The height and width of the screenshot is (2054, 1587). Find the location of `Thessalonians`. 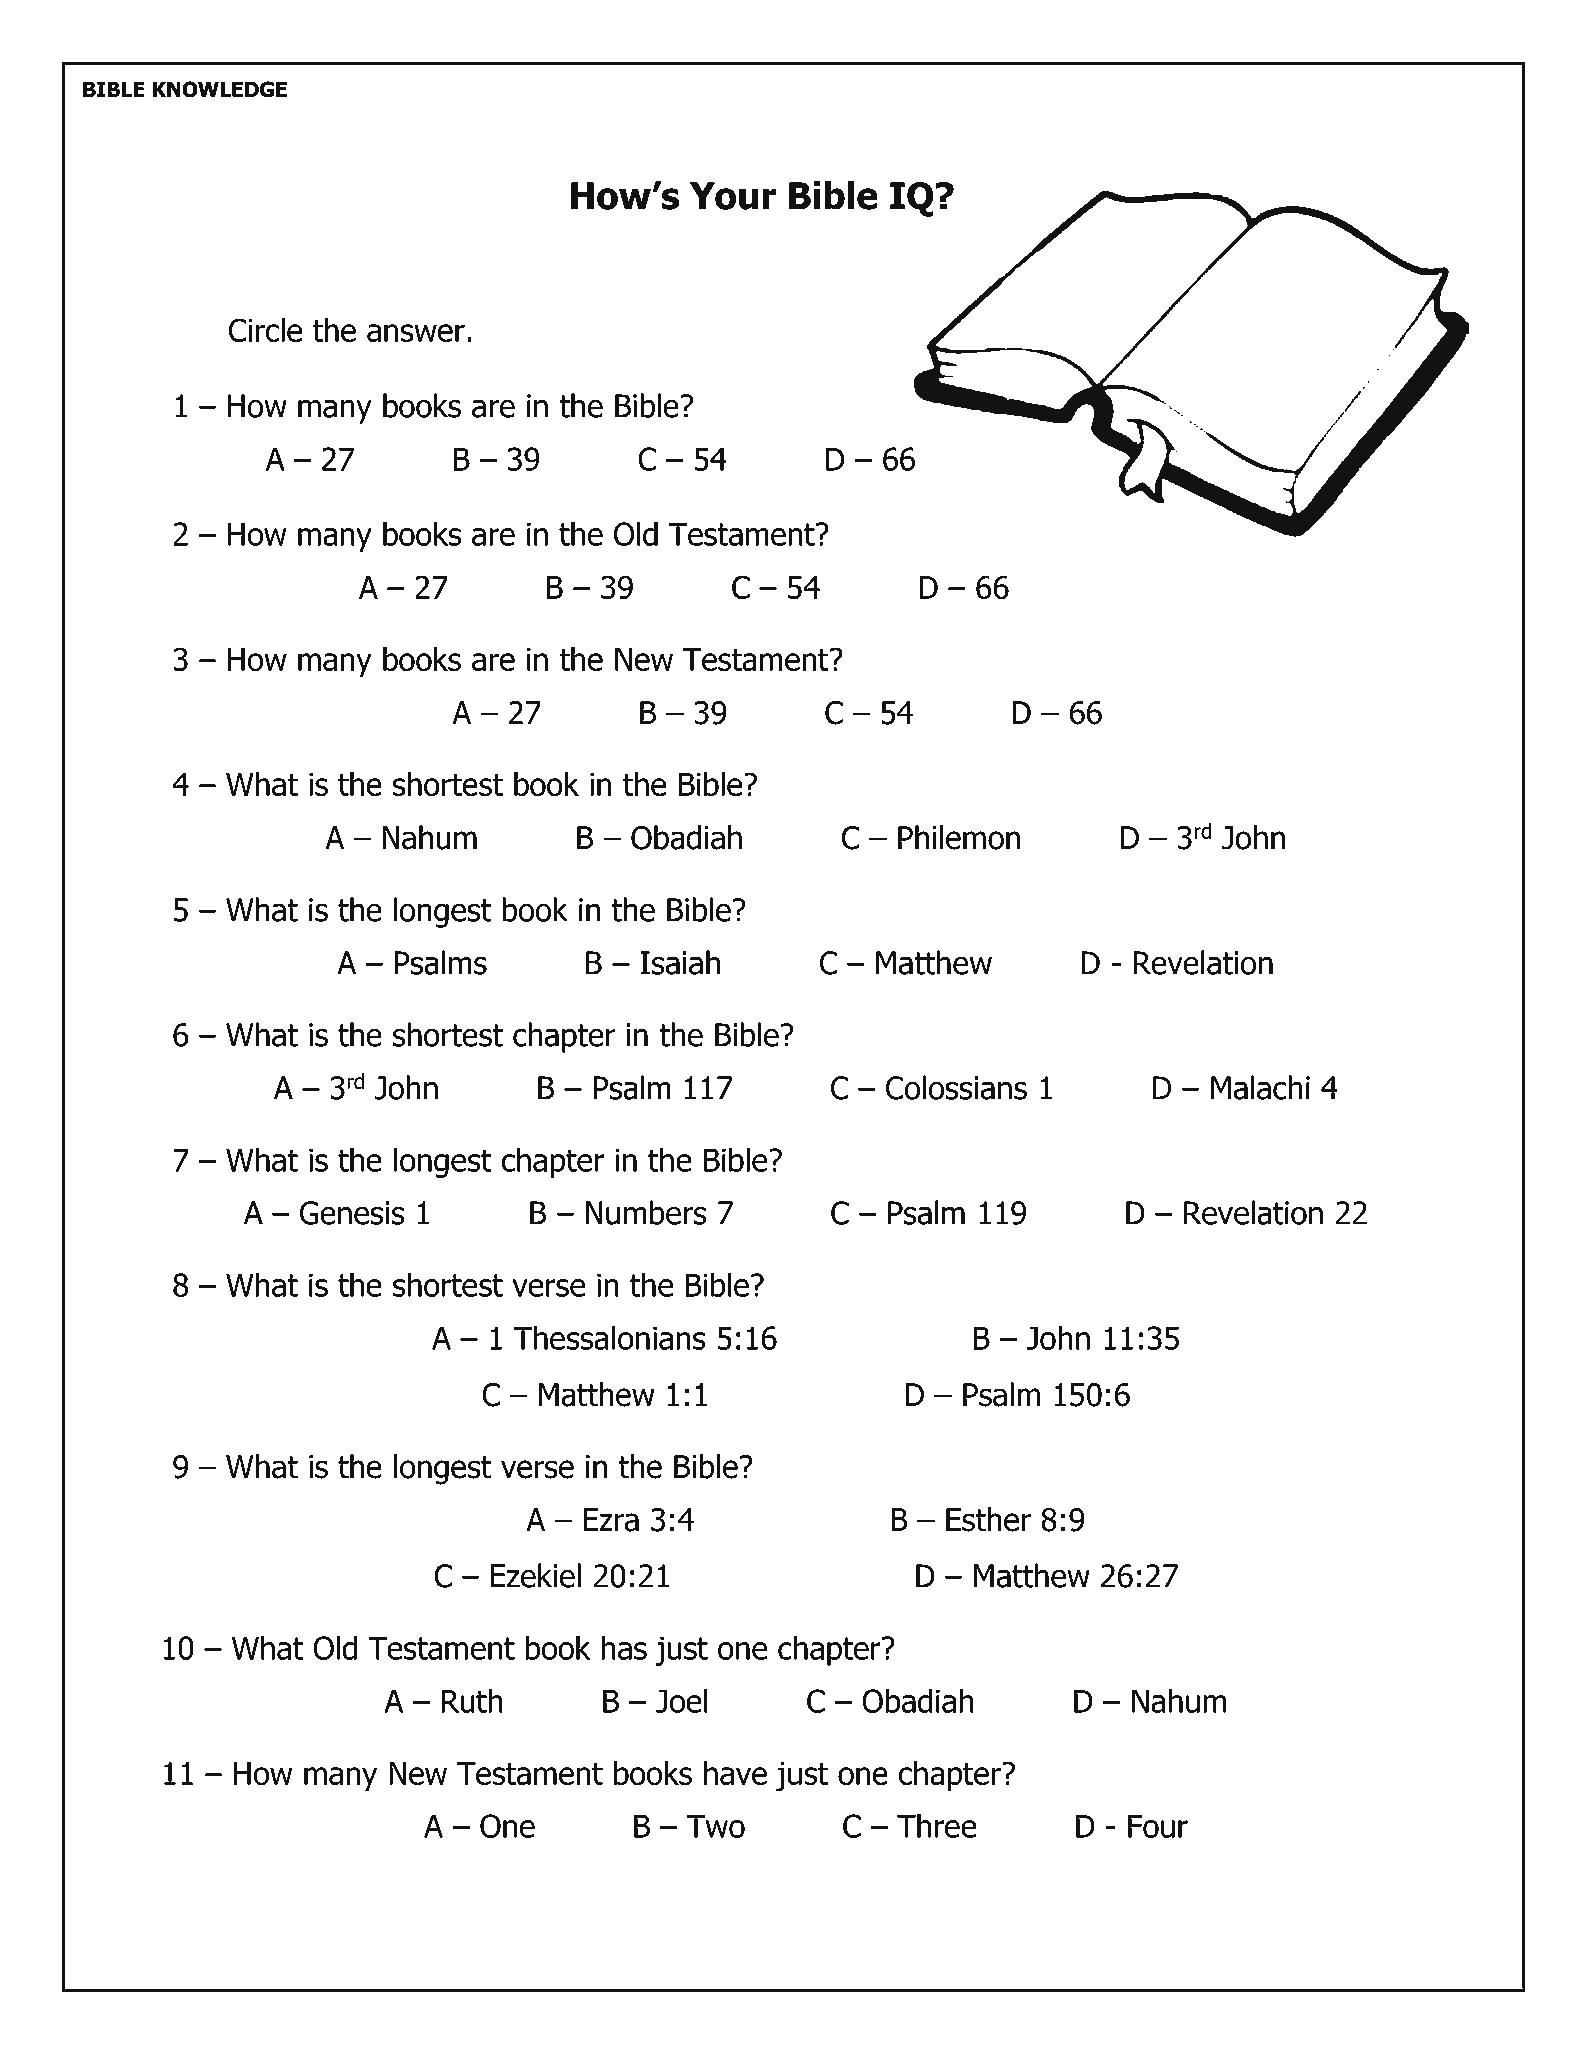

Thessalonians is located at coordinates (610, 1337).
